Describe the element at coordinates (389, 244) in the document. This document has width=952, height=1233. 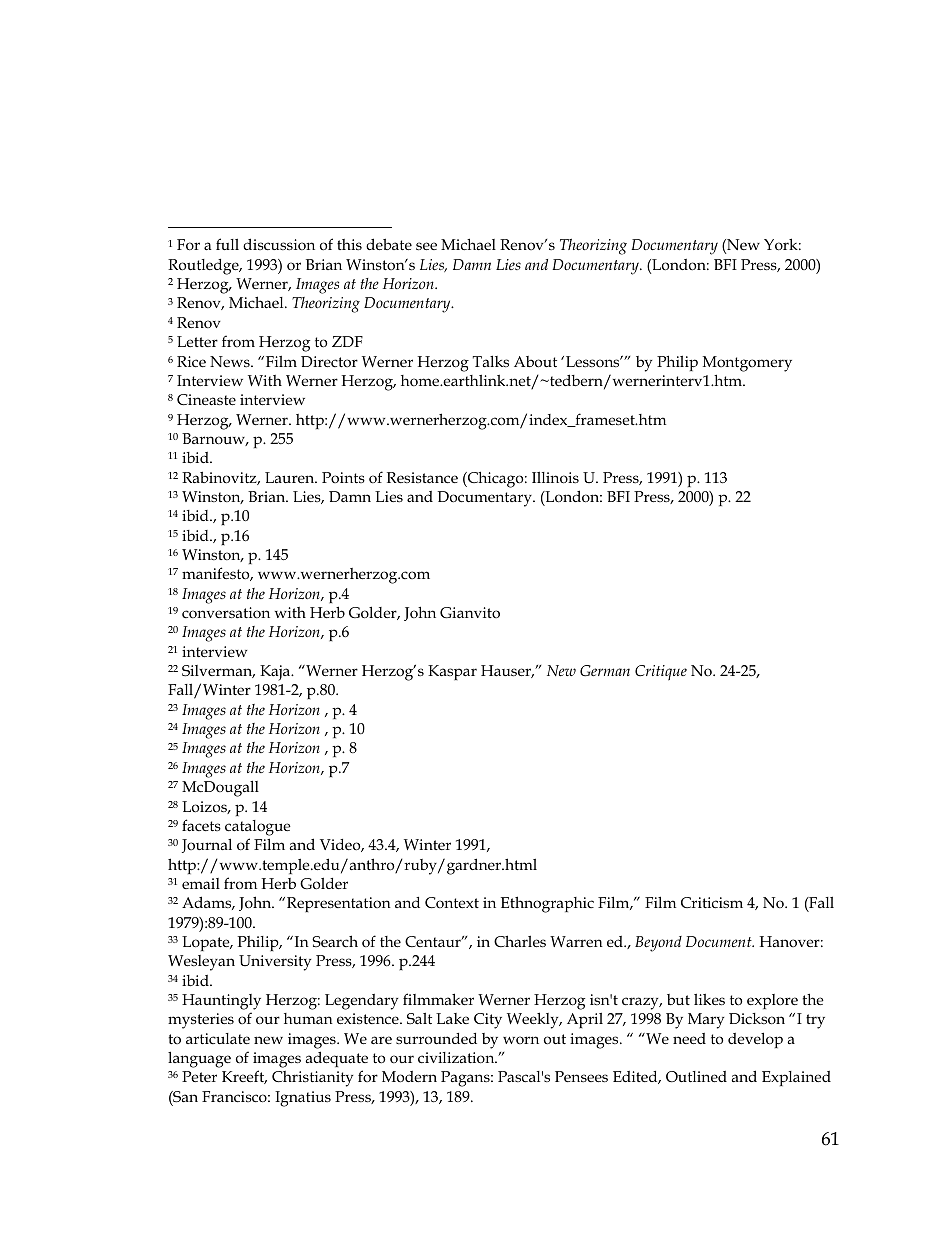
I see `debate` at that location.
